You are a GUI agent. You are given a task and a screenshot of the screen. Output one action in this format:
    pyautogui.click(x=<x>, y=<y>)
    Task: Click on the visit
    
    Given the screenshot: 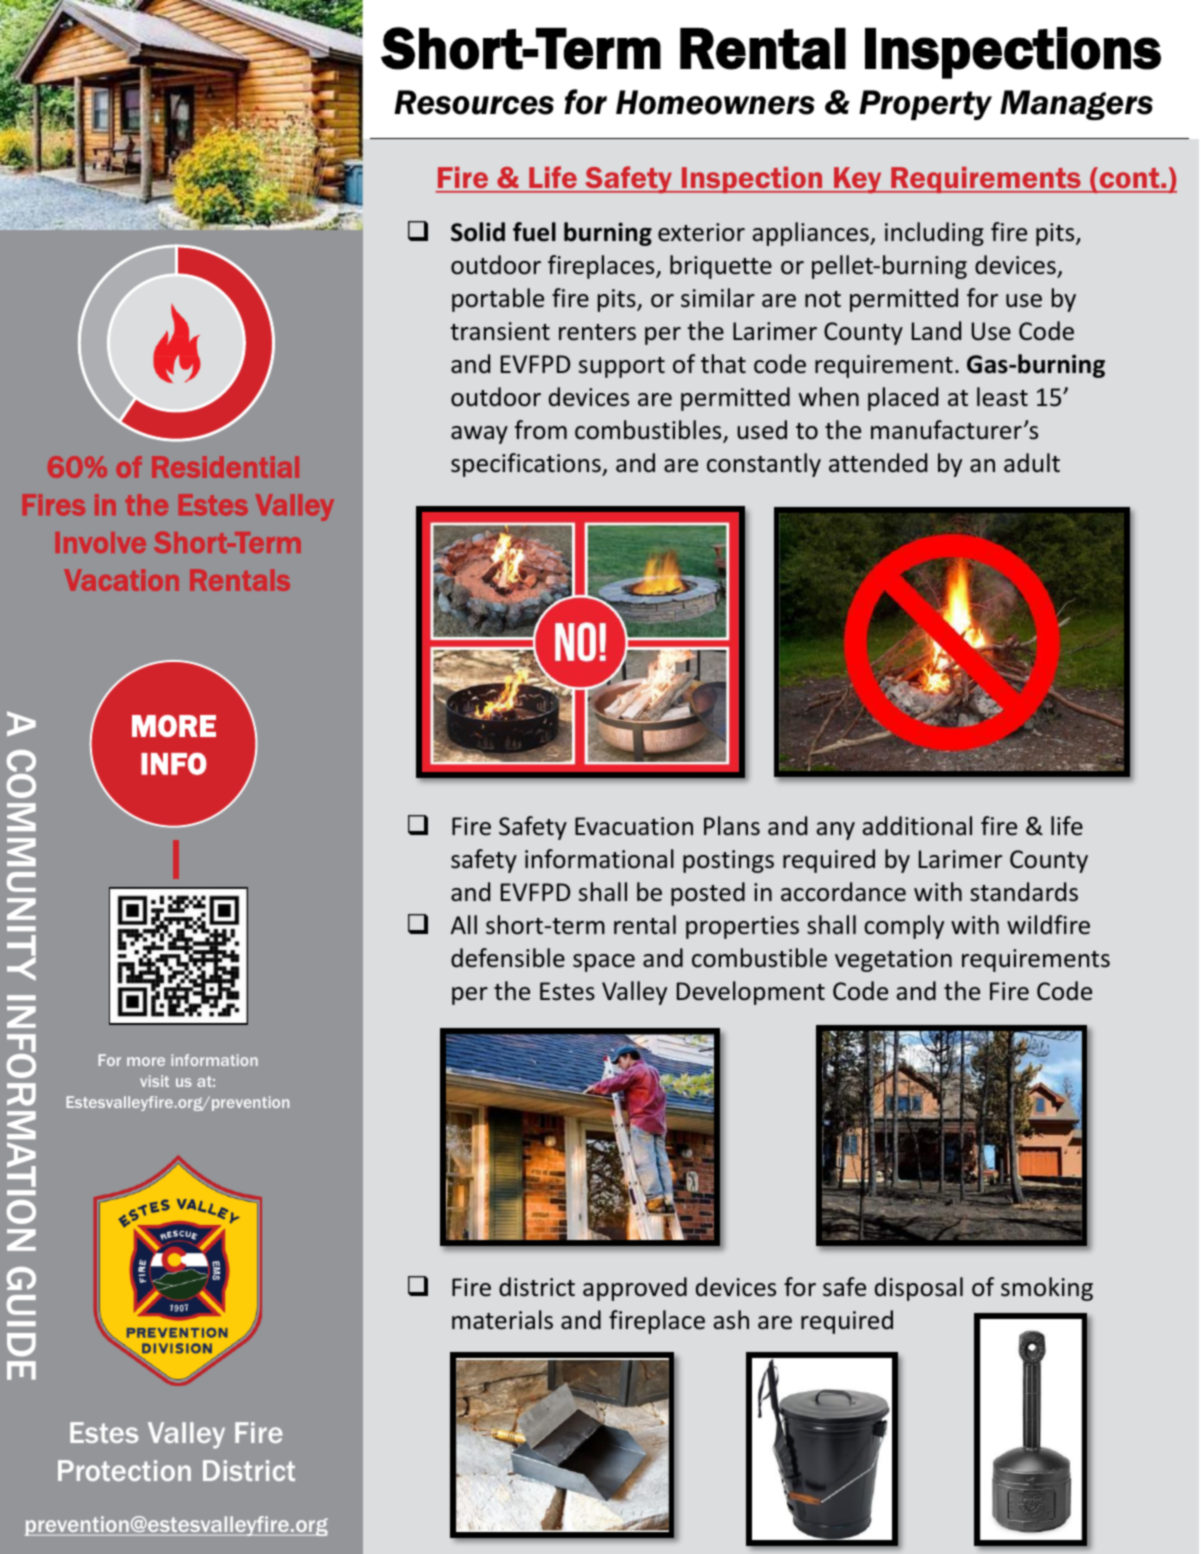 What is the action you would take?
    pyautogui.click(x=154, y=1081)
